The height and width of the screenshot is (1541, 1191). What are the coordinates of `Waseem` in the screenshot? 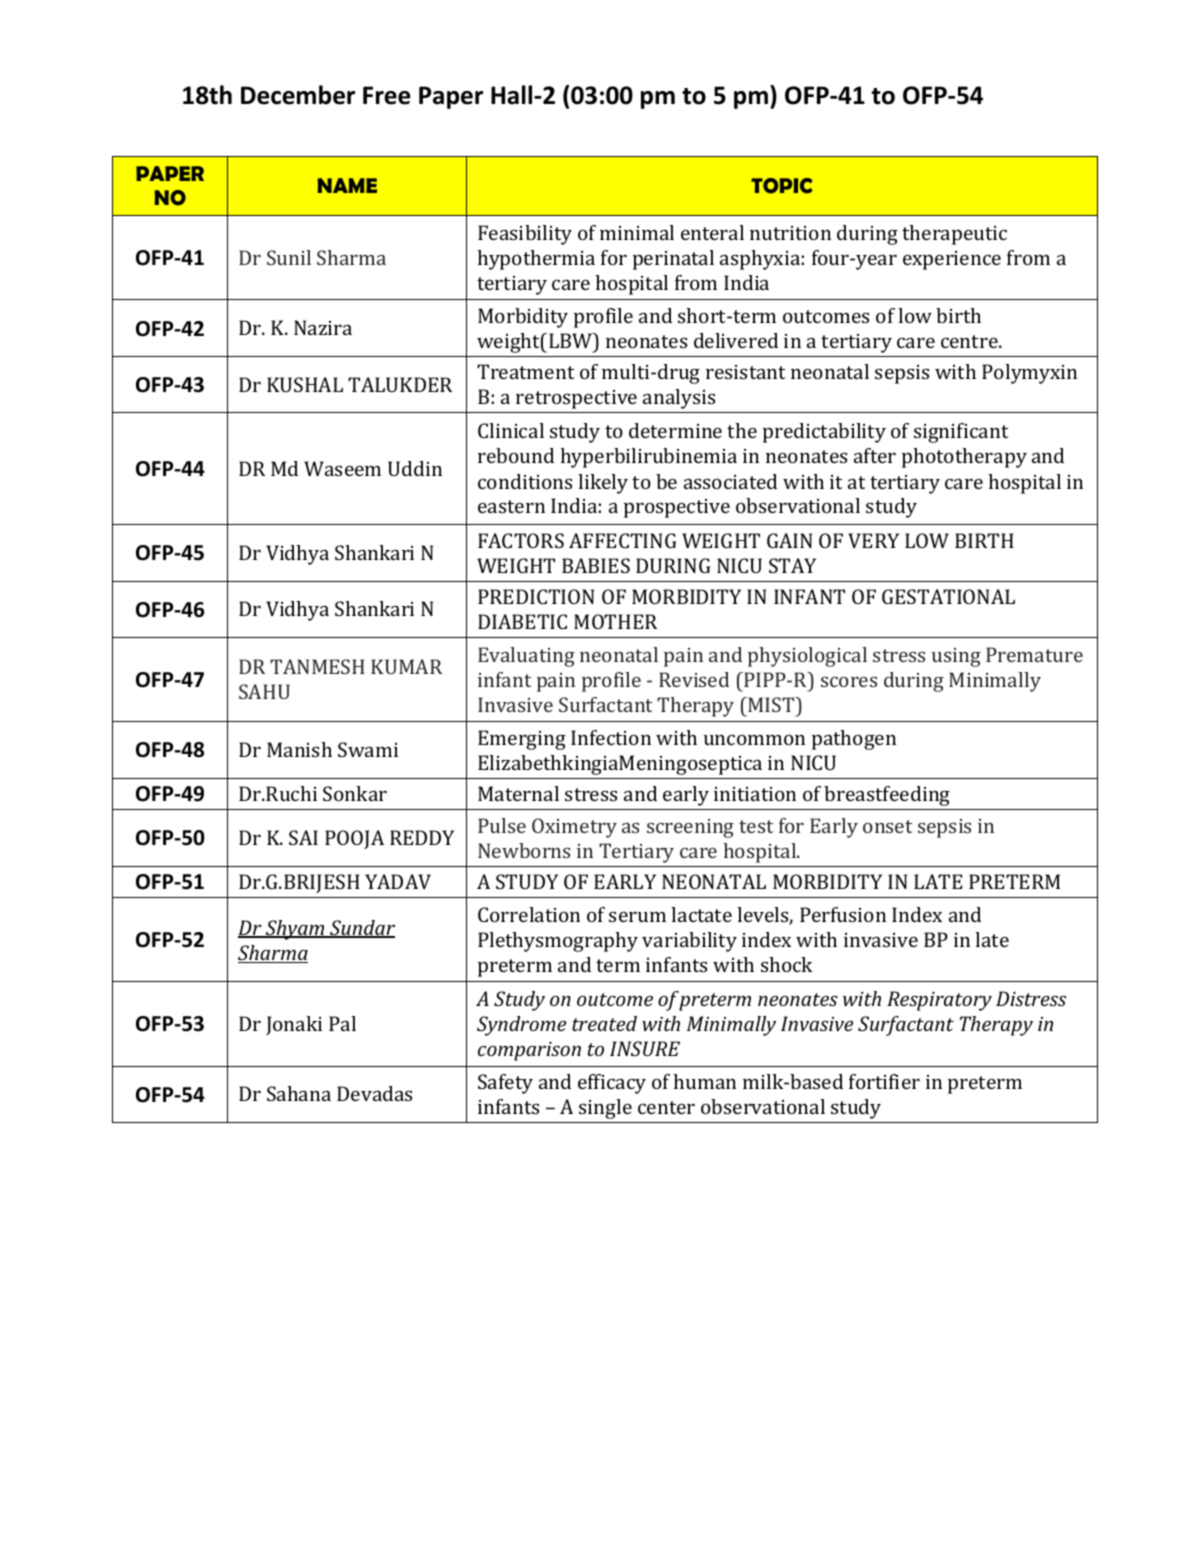 It's located at (342, 468).
